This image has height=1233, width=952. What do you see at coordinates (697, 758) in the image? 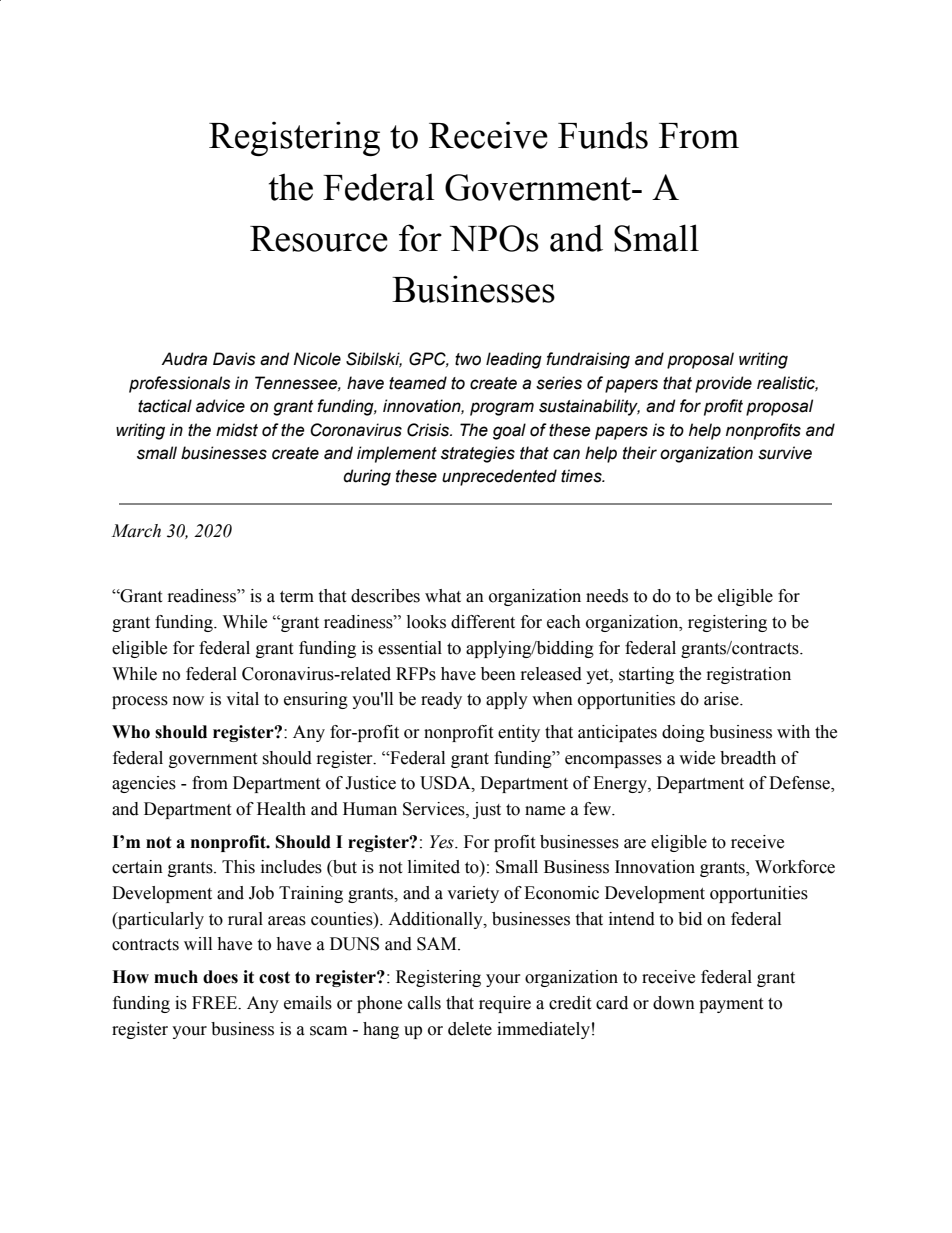
I see `wide` at bounding box center [697, 758].
